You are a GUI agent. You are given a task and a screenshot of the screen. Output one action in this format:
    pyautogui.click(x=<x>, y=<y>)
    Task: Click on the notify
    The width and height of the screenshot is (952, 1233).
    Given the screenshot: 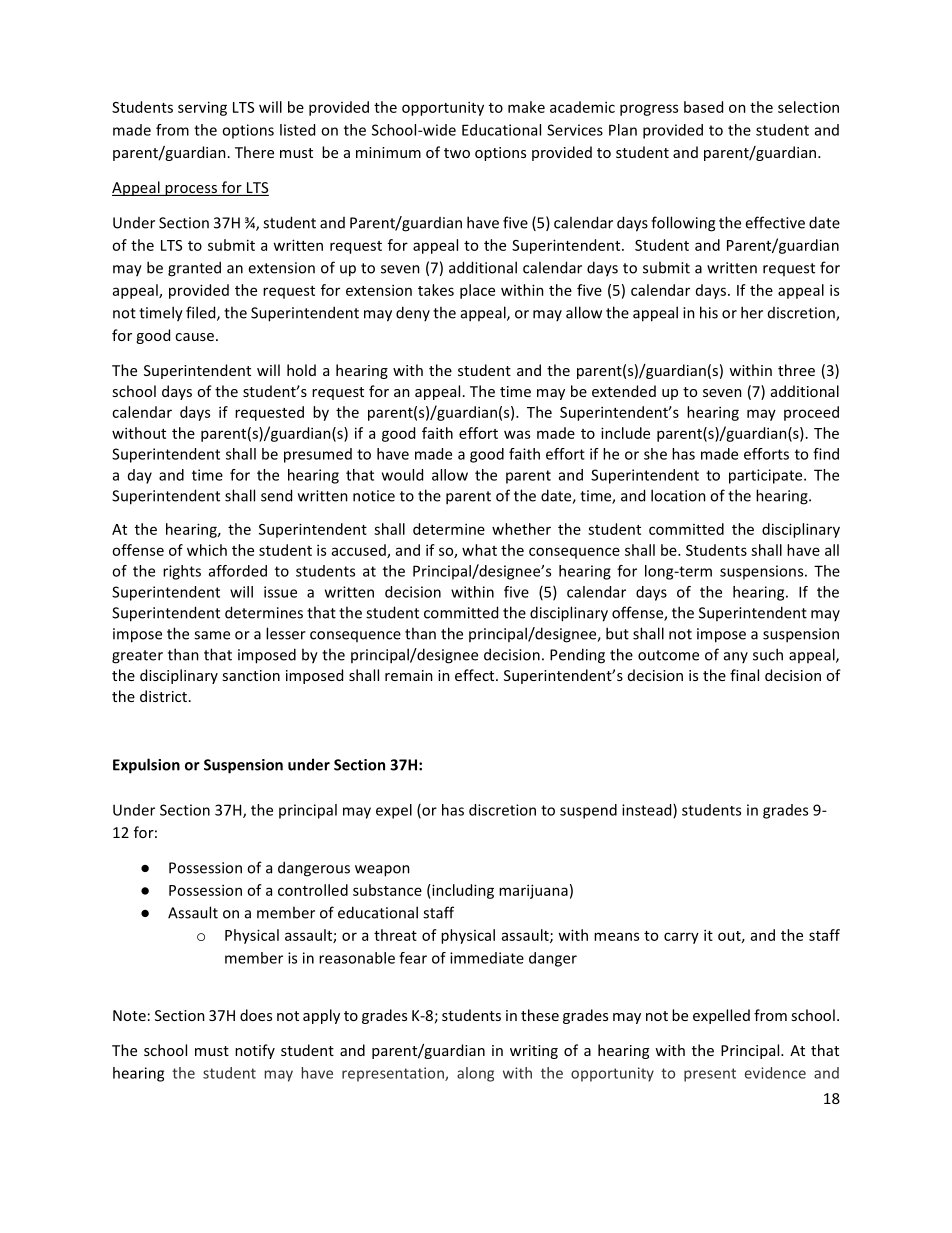 What is the action you would take?
    pyautogui.click(x=255, y=1051)
